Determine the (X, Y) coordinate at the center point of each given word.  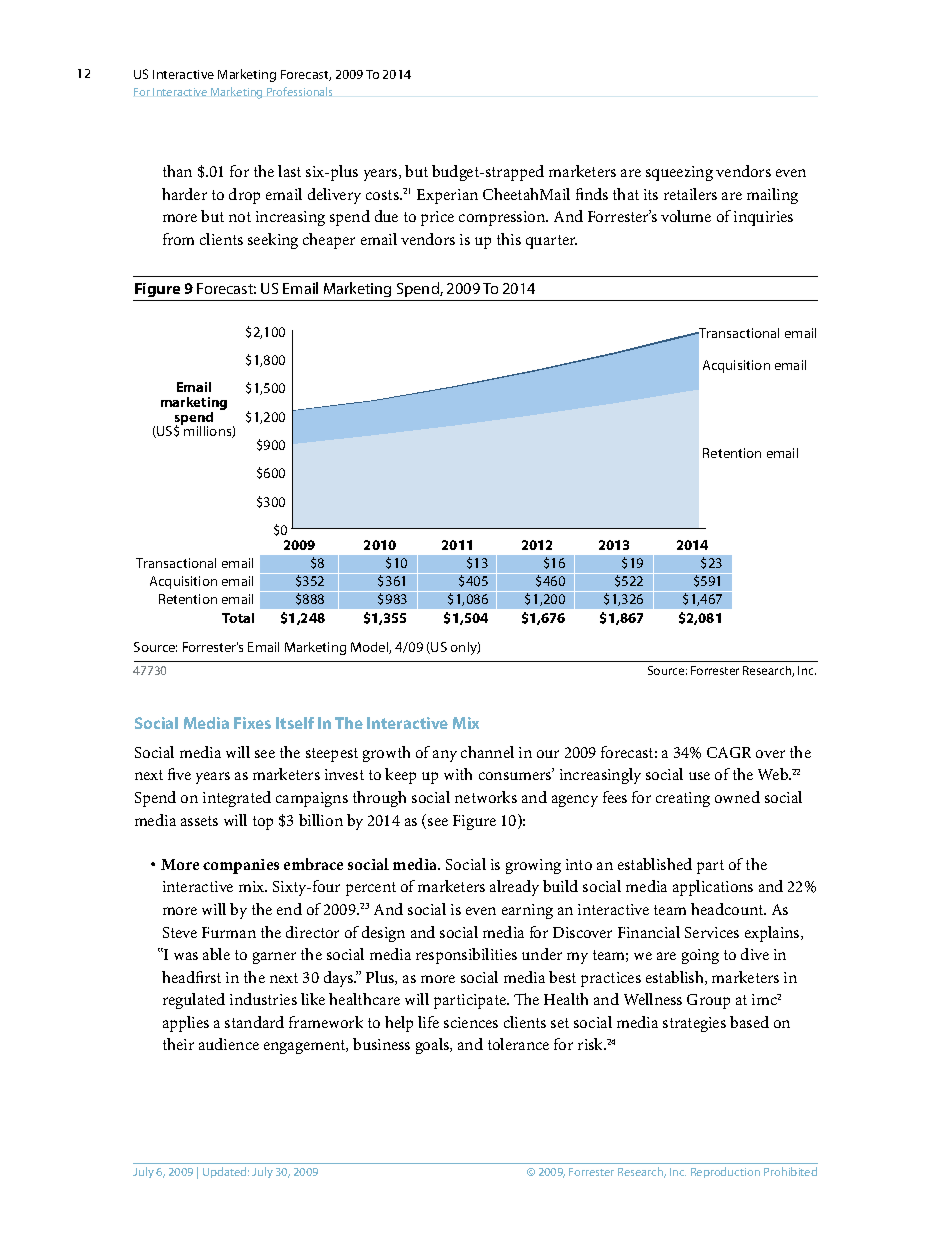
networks (486, 797)
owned (737, 797)
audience (229, 1044)
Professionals (299, 91)
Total (238, 618)
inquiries (763, 218)
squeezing (679, 173)
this (509, 239)
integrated (237, 799)
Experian (447, 196)
